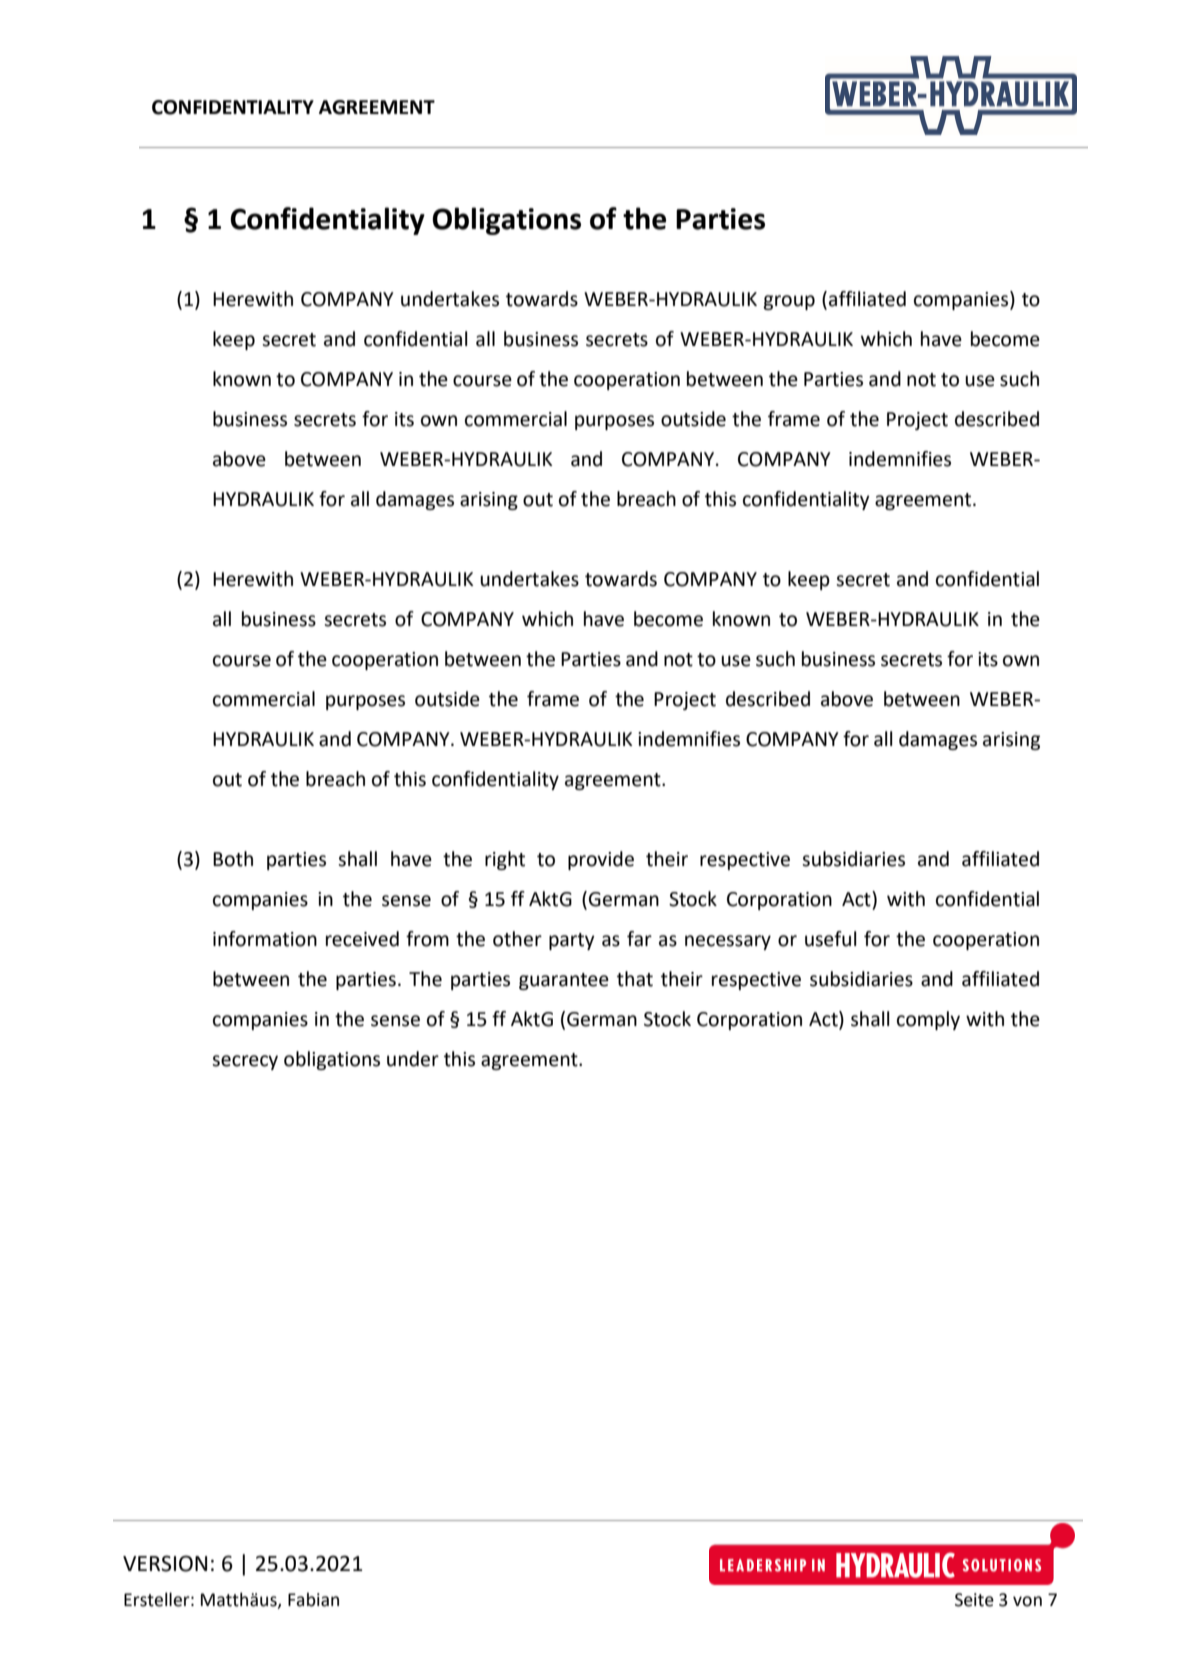 The height and width of the screenshot is (1671, 1181). Describe the element at coordinates (265, 939) in the screenshot. I see `information` at that location.
